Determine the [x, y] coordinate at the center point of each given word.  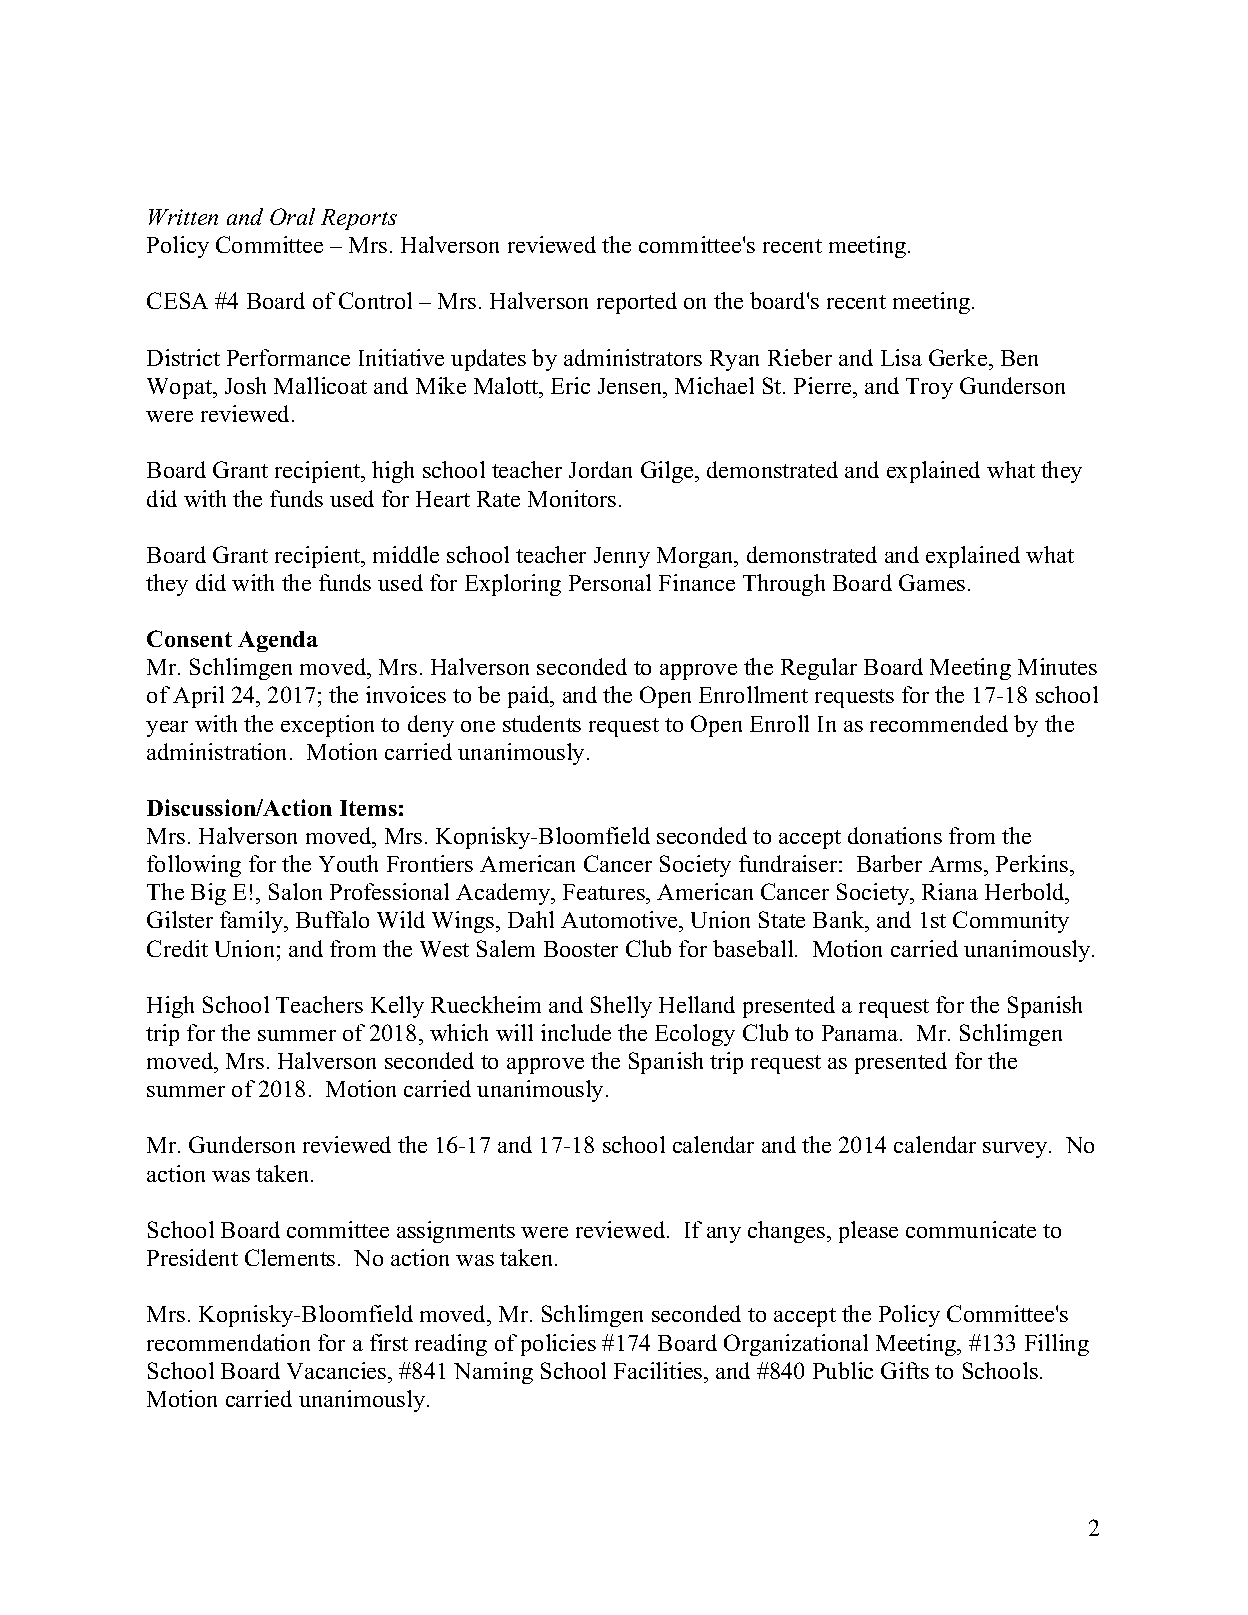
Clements [290, 1257]
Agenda [278, 641]
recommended [939, 723]
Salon [295, 891]
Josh [245, 385]
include [576, 1032]
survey [1016, 1150]
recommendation [228, 1342]
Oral [292, 216]
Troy [929, 388]
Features [605, 894]
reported [637, 303]
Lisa [901, 357]
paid [530, 697]
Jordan [600, 469]
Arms [957, 864]
